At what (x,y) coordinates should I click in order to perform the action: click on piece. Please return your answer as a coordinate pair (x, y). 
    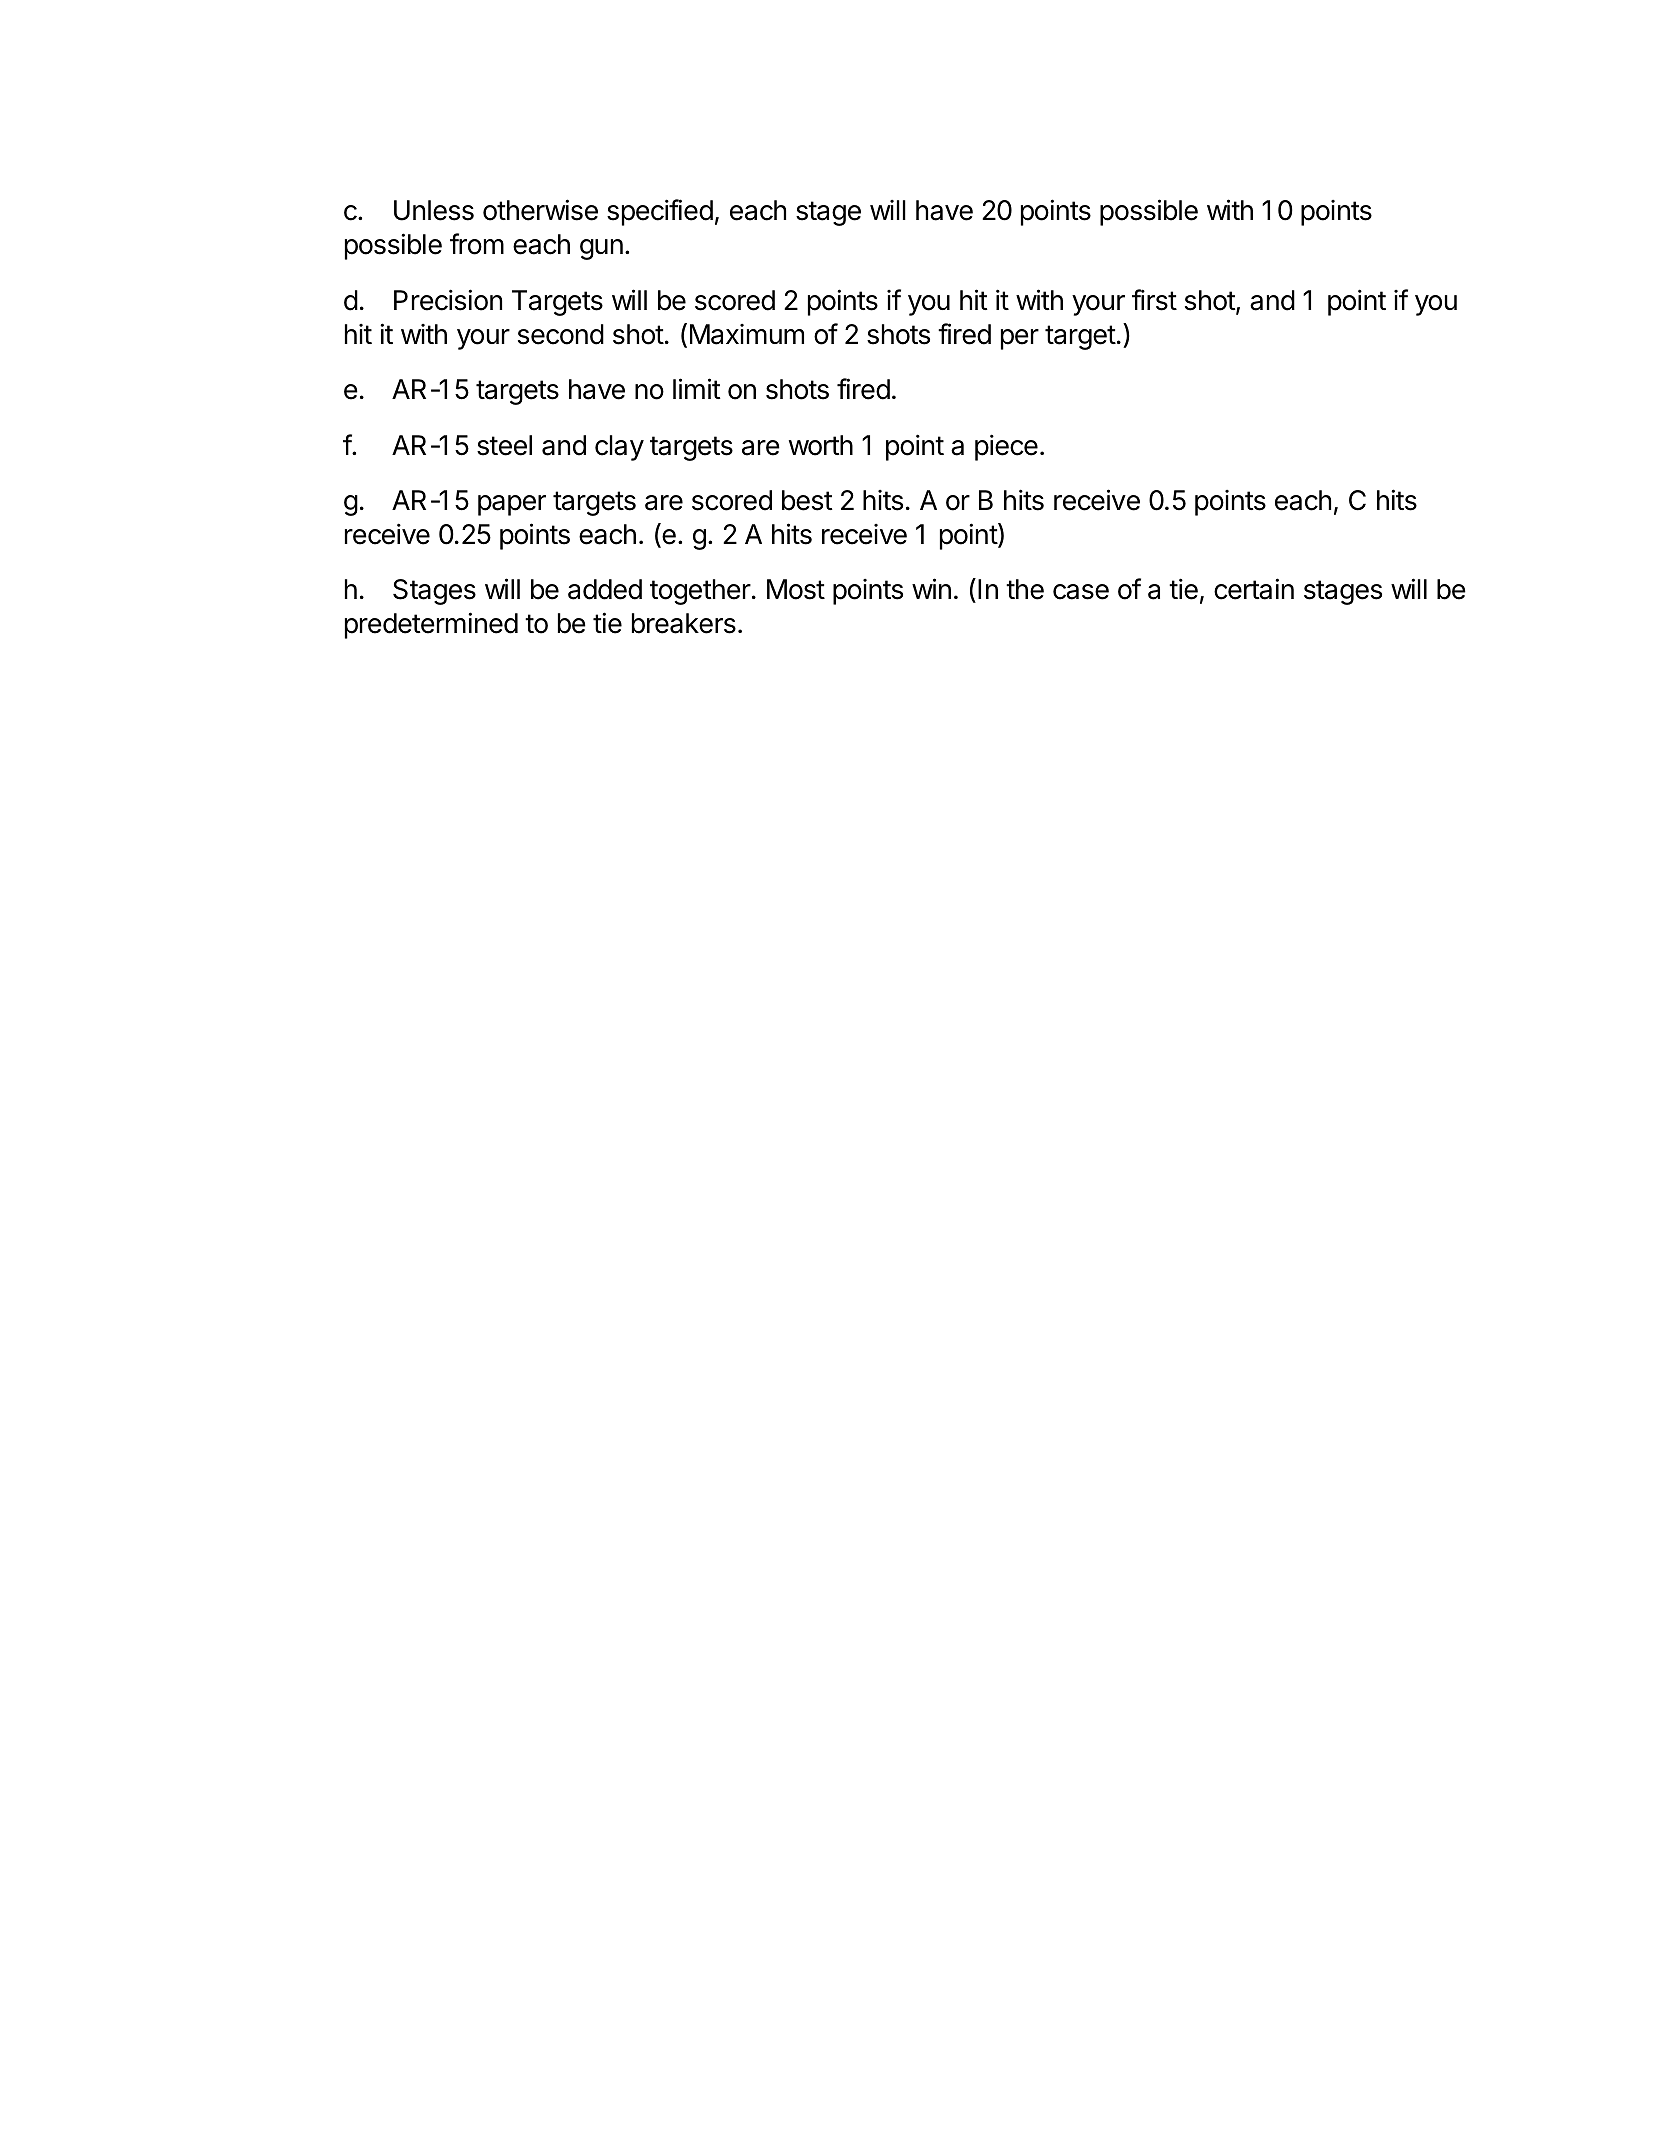
    Looking at the image, I should click on (1006, 447).
